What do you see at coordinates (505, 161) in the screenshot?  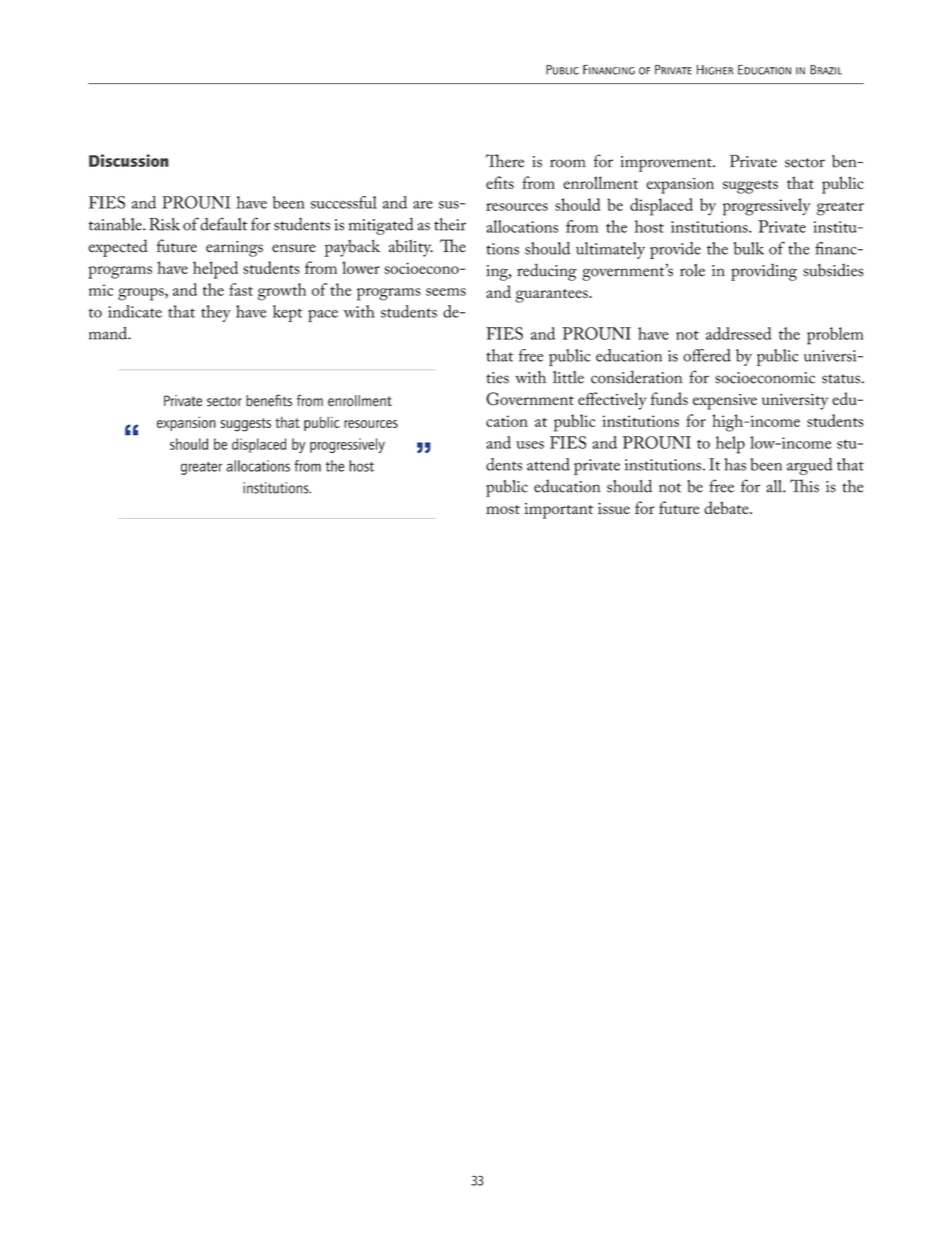 I see `There` at bounding box center [505, 161].
